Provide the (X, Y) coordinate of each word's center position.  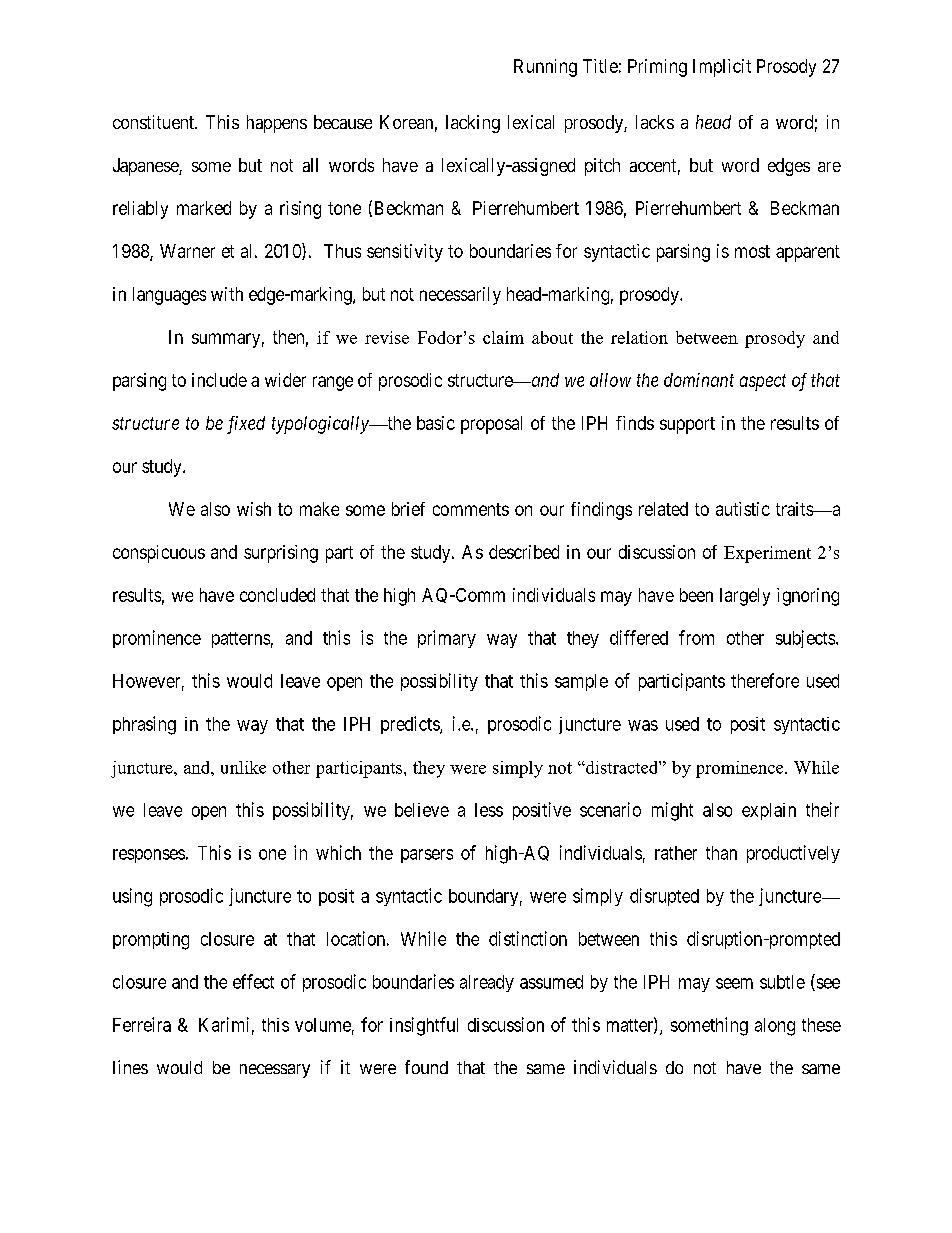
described (524, 552)
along (775, 1027)
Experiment (767, 554)
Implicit (722, 68)
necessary (275, 1071)
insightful (424, 1026)
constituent (154, 122)
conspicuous (159, 554)
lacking (473, 124)
